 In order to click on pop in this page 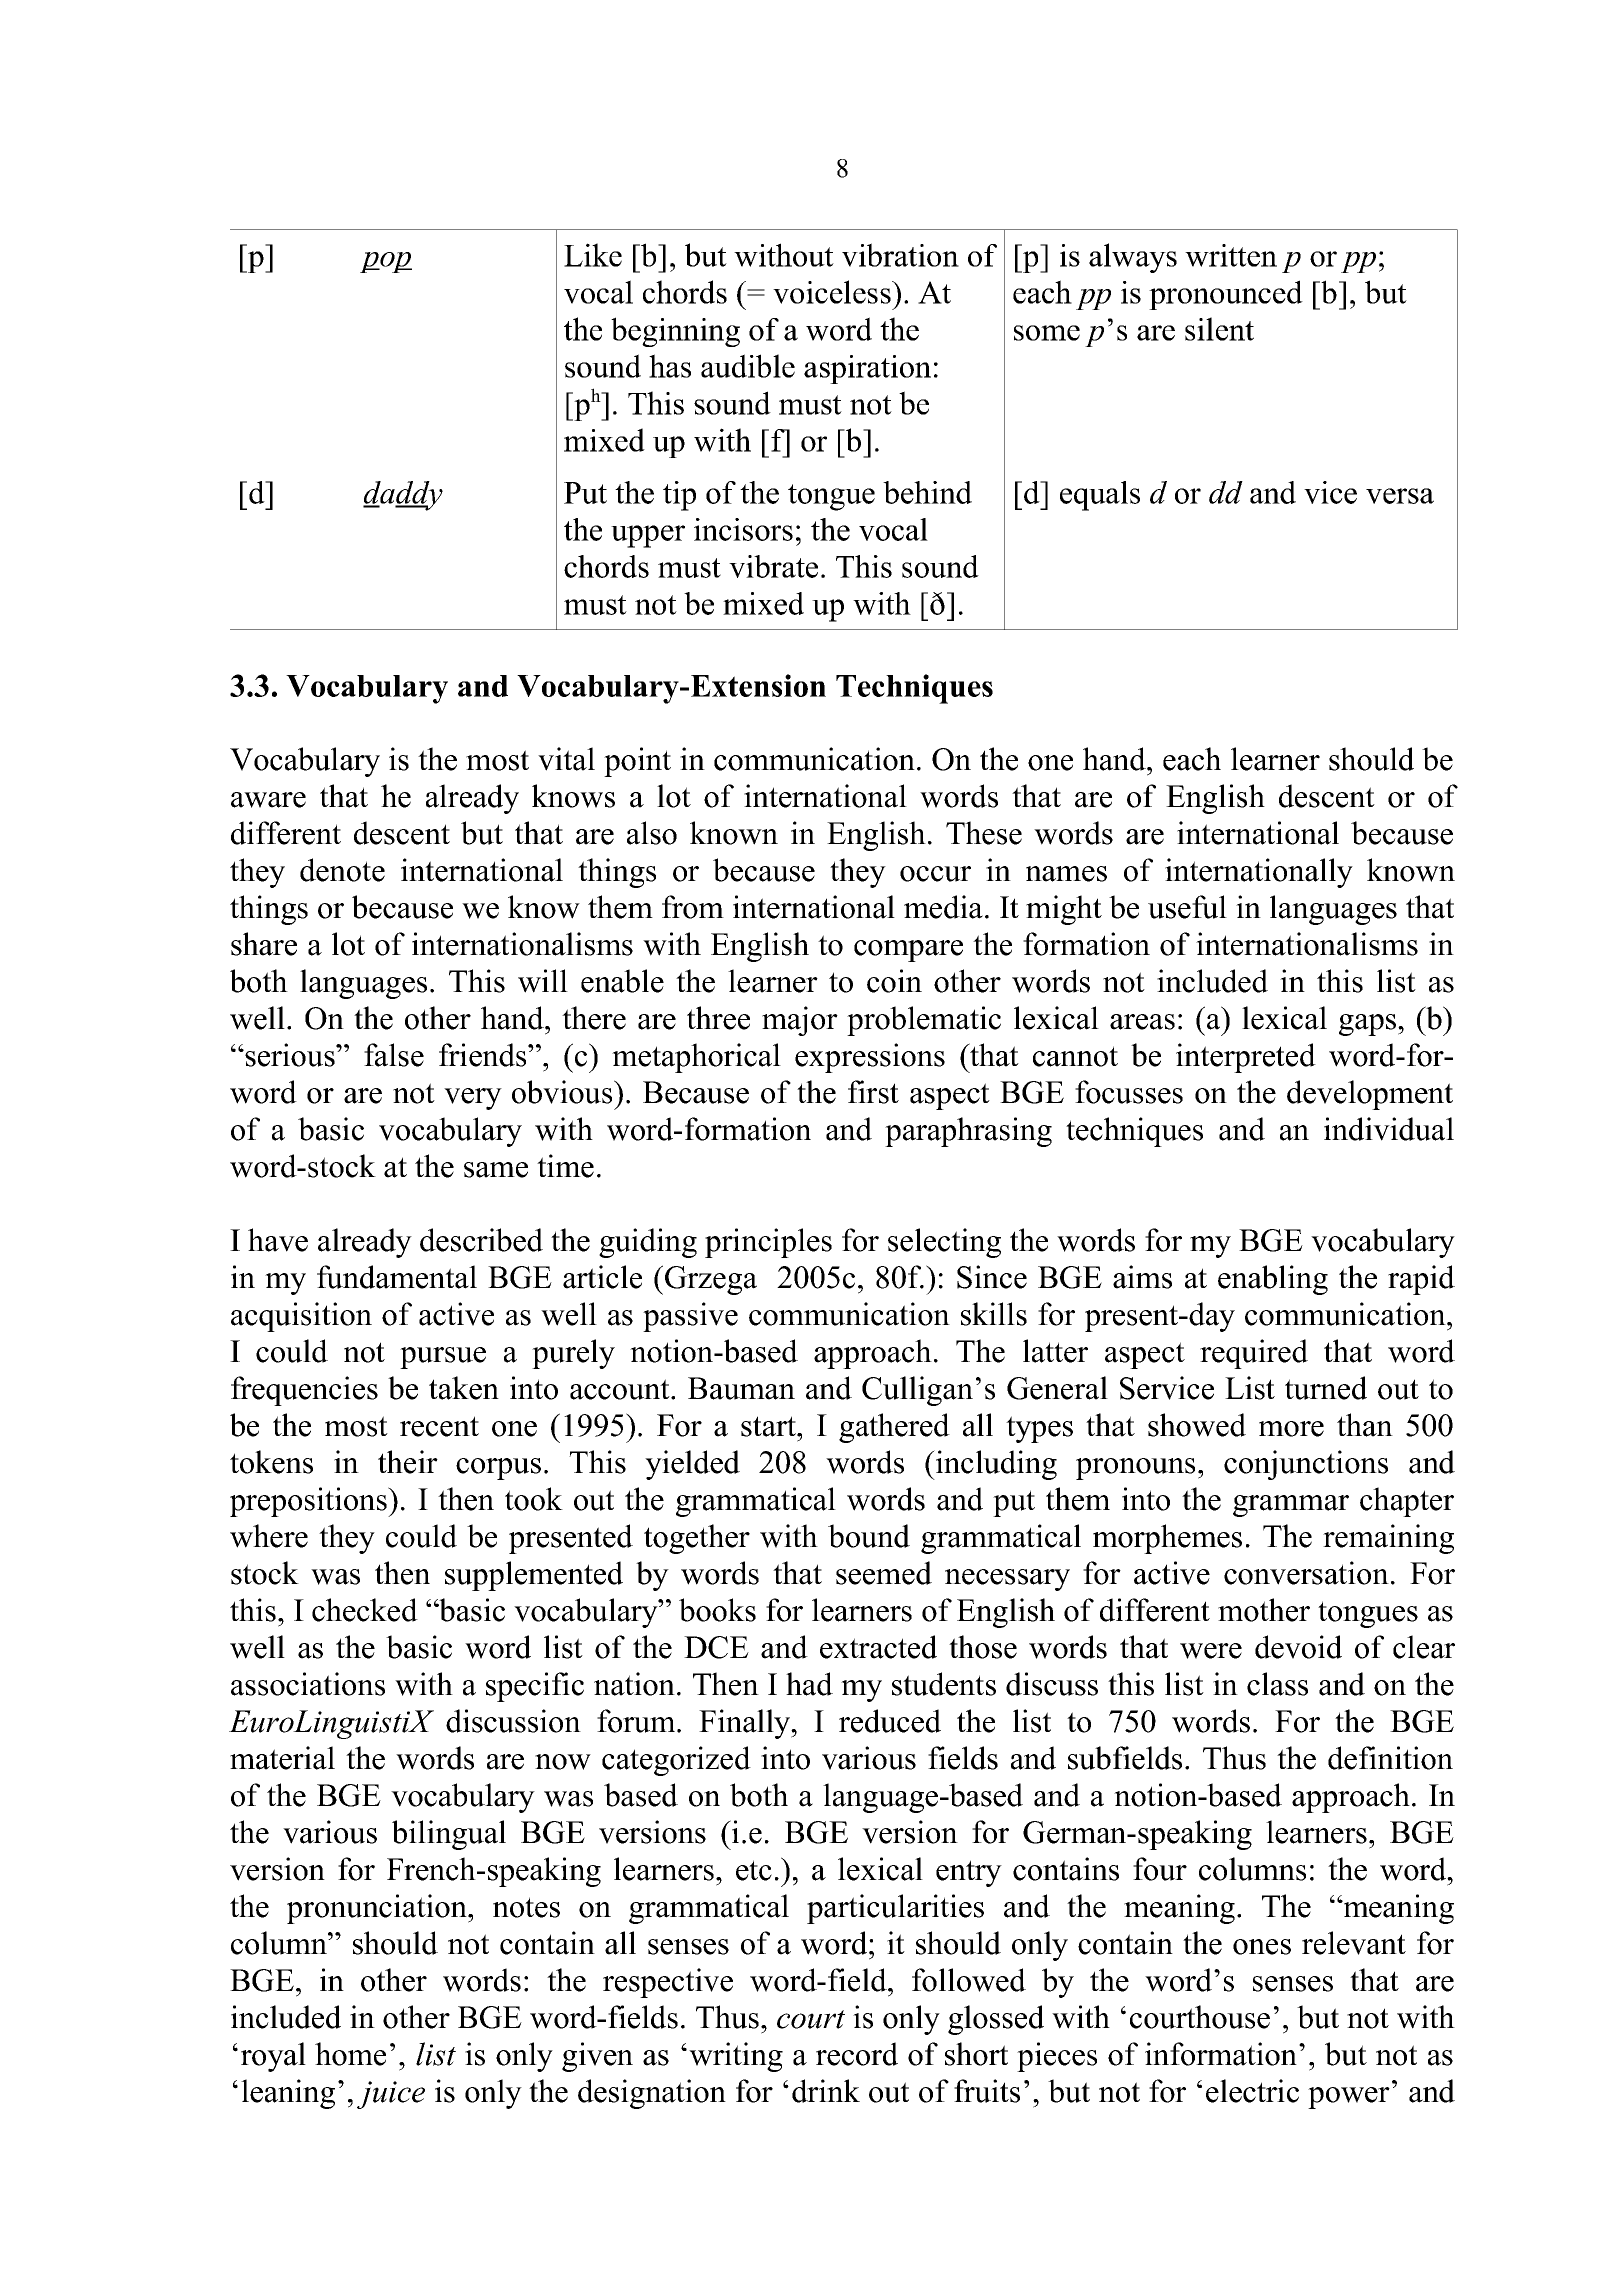, I will do `click(386, 262)`.
